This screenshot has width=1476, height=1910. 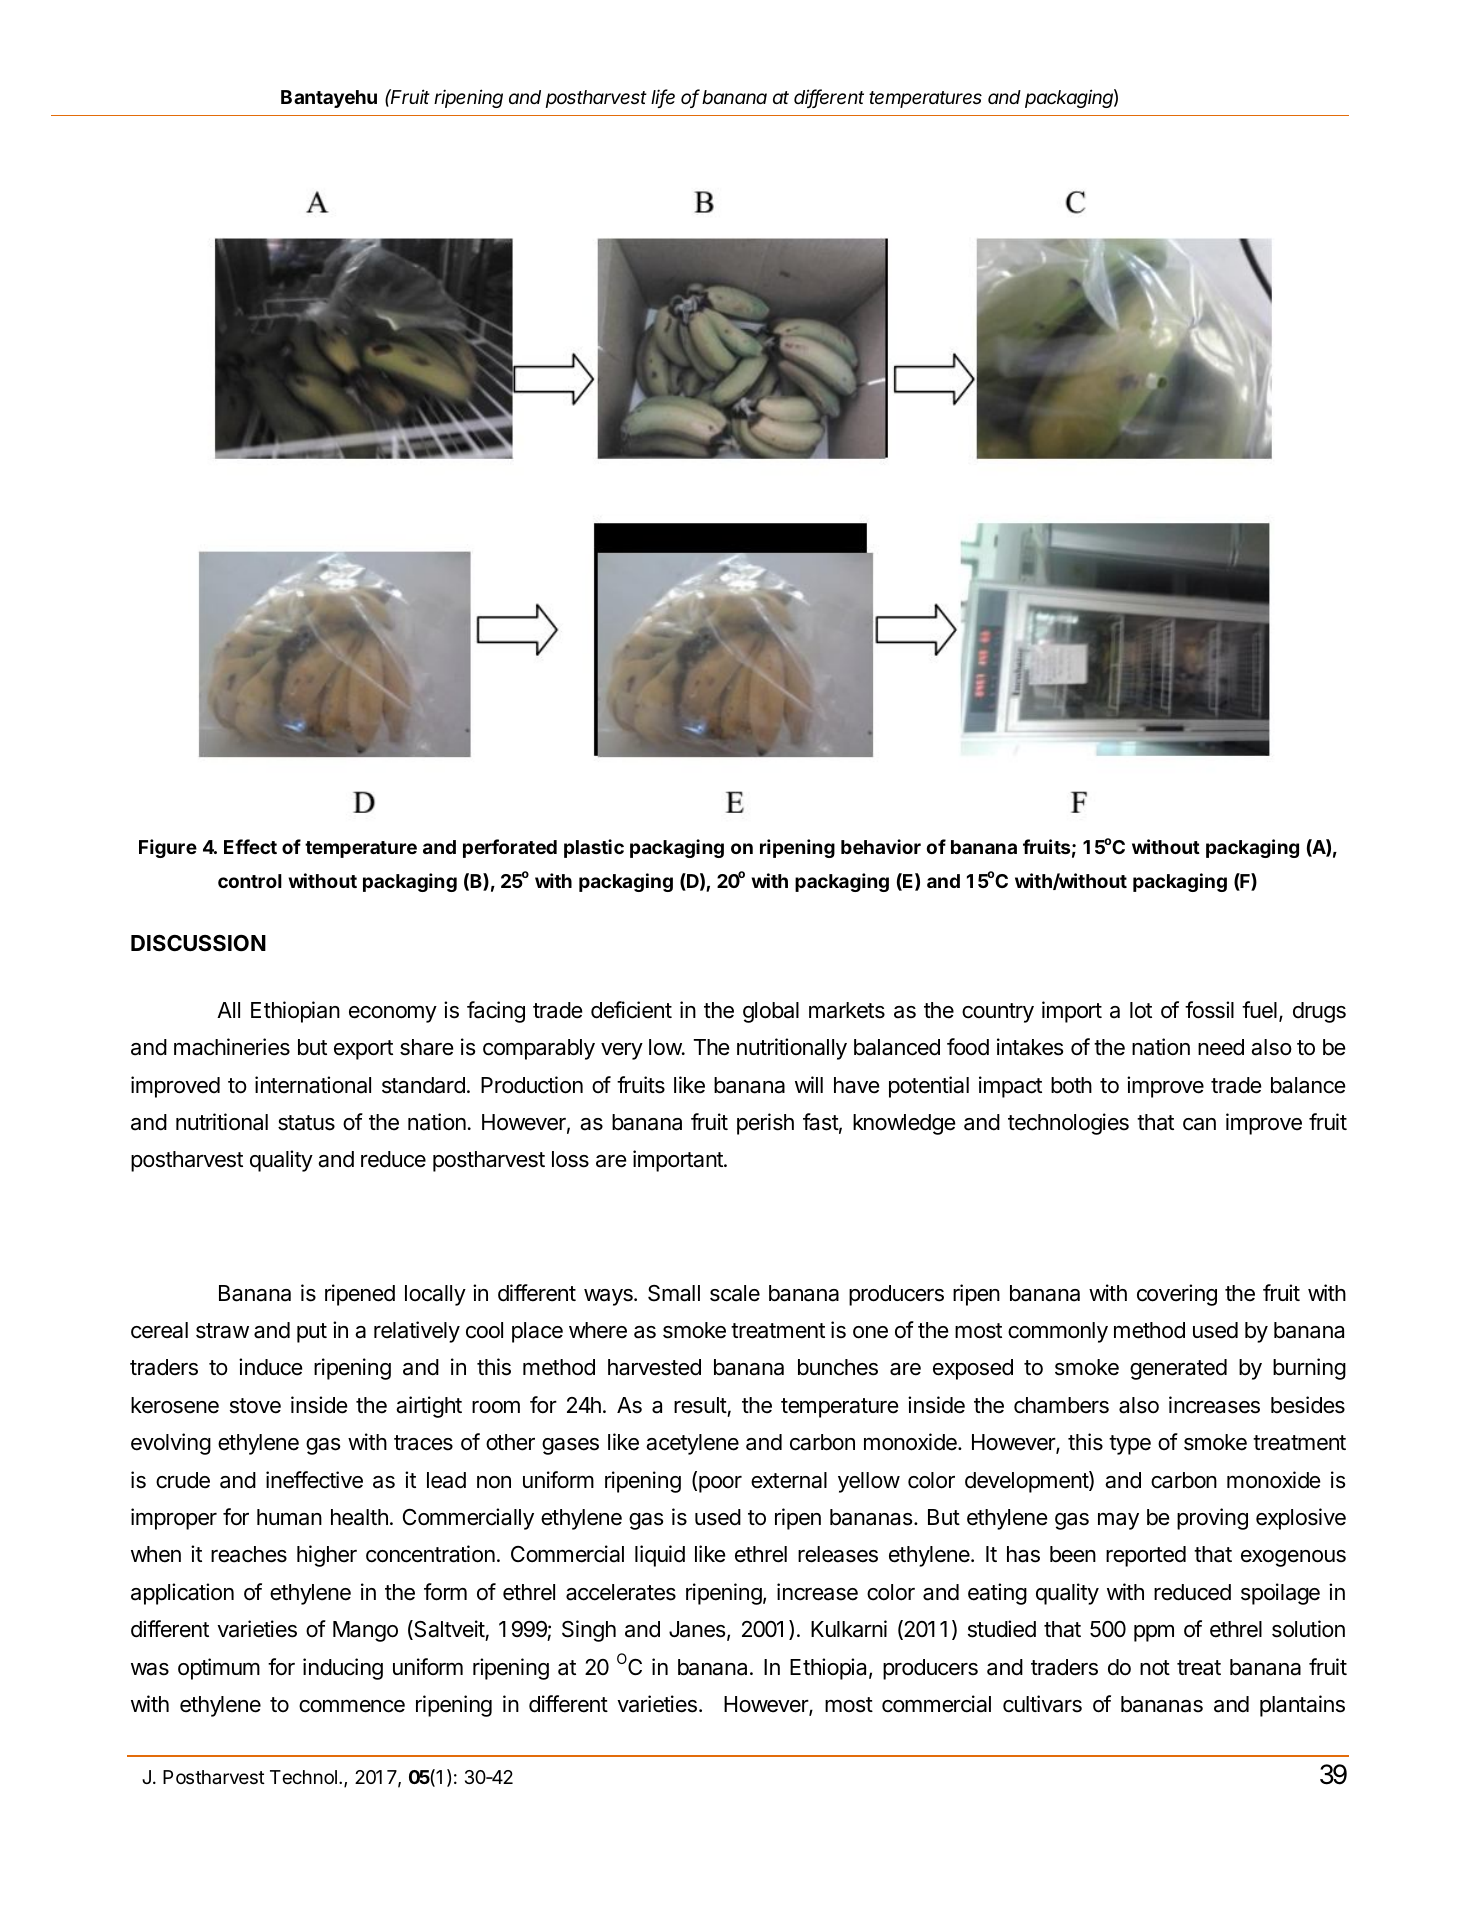 What do you see at coordinates (510, 848) in the screenshot?
I see `perforated` at bounding box center [510, 848].
